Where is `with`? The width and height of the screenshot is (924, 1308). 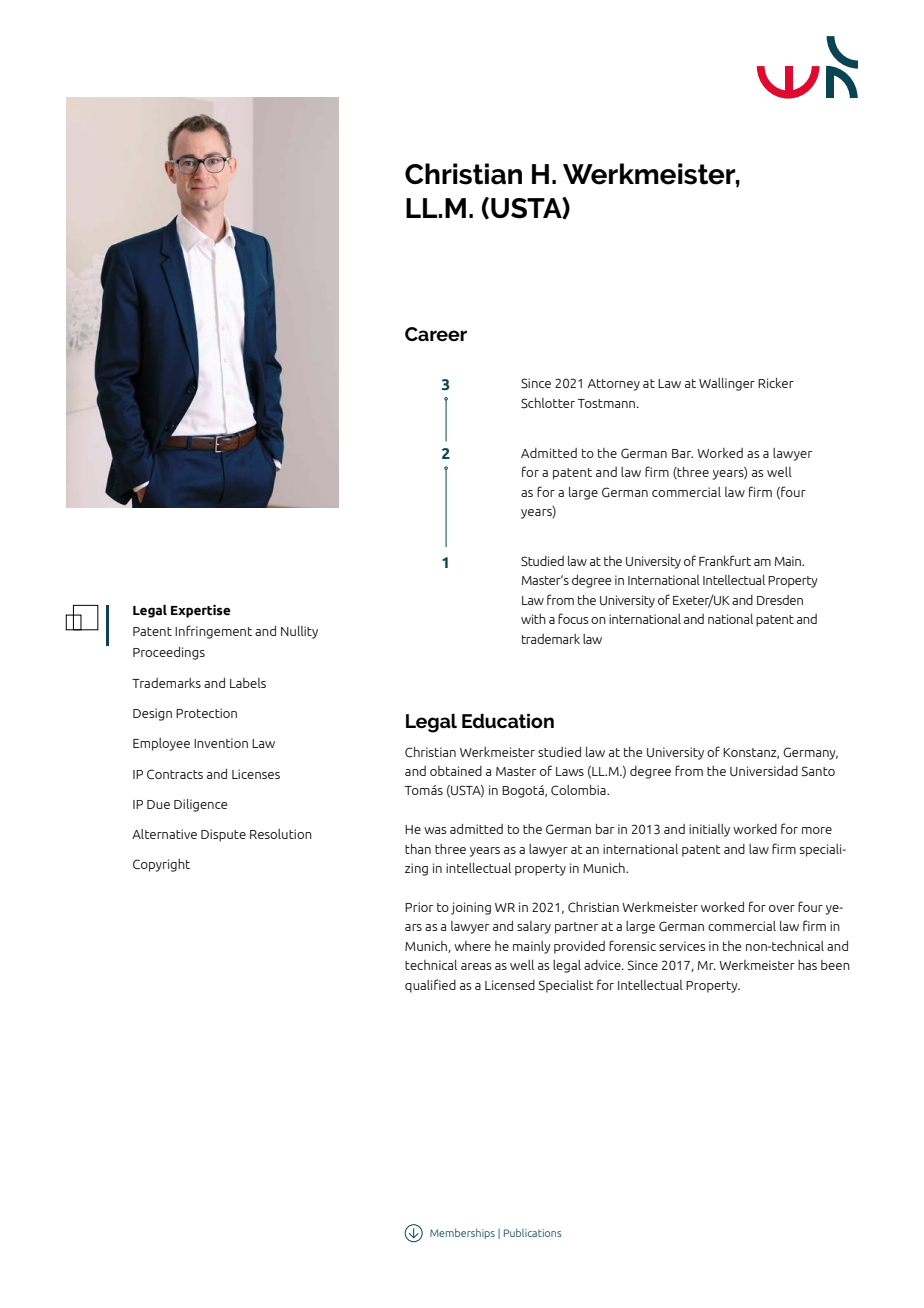 with is located at coordinates (533, 619).
